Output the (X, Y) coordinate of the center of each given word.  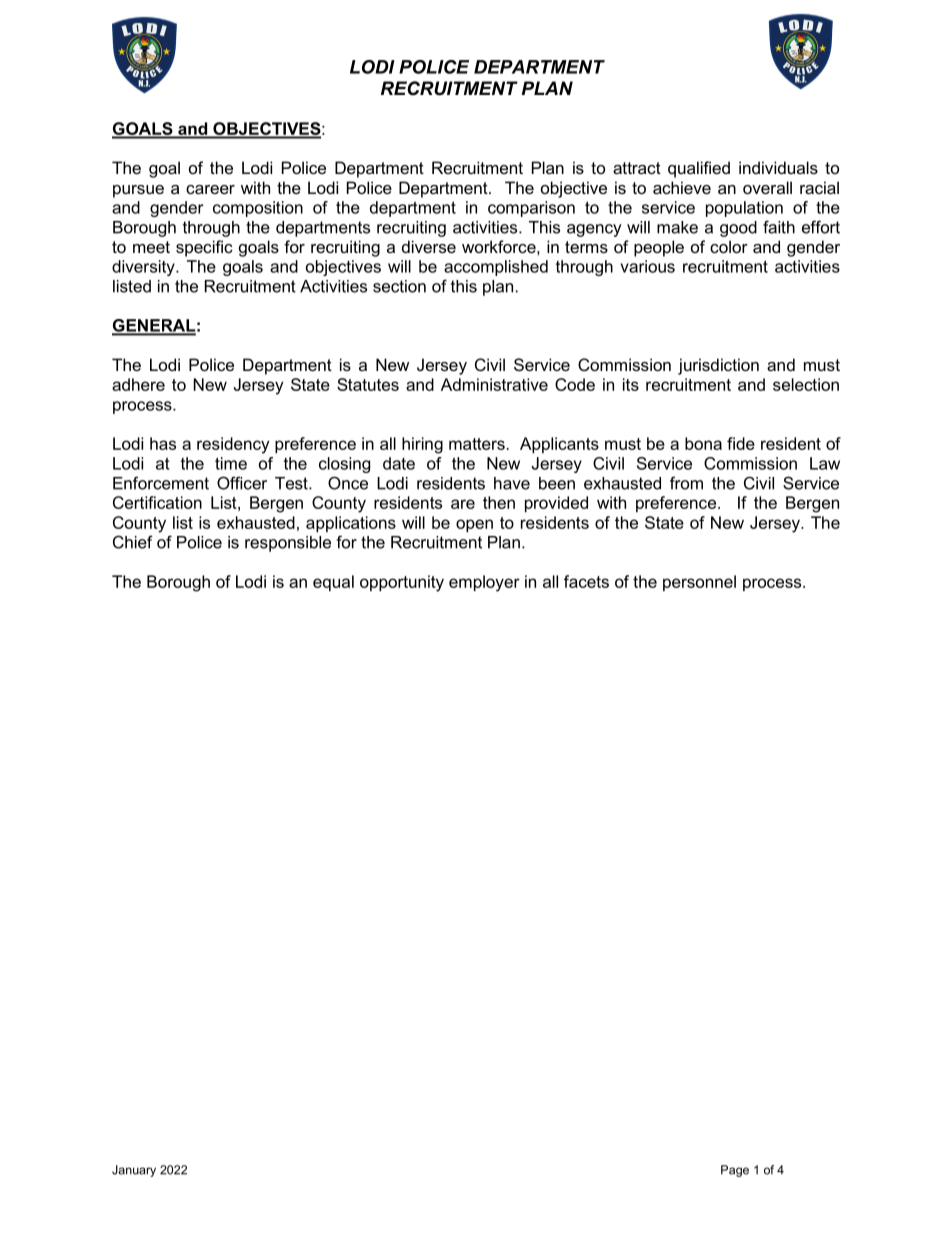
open (474, 525)
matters (477, 444)
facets (586, 581)
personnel (699, 583)
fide (741, 443)
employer (484, 583)
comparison (531, 209)
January (134, 1171)
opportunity (402, 583)
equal (333, 583)
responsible (288, 544)
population (744, 209)
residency (233, 445)
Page (735, 1171)
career (210, 189)
